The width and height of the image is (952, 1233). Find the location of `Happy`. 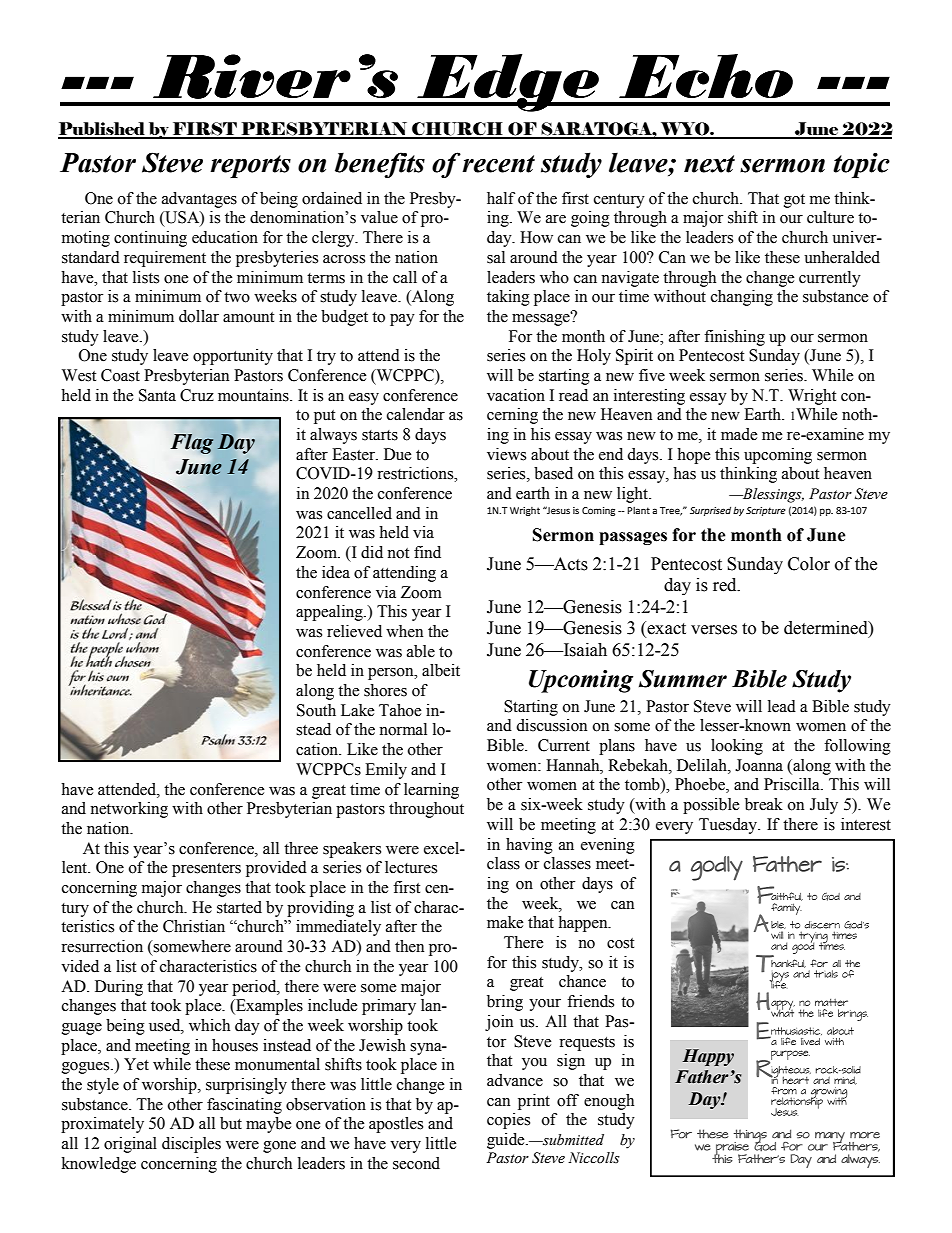

Happy is located at coordinates (708, 1057).
